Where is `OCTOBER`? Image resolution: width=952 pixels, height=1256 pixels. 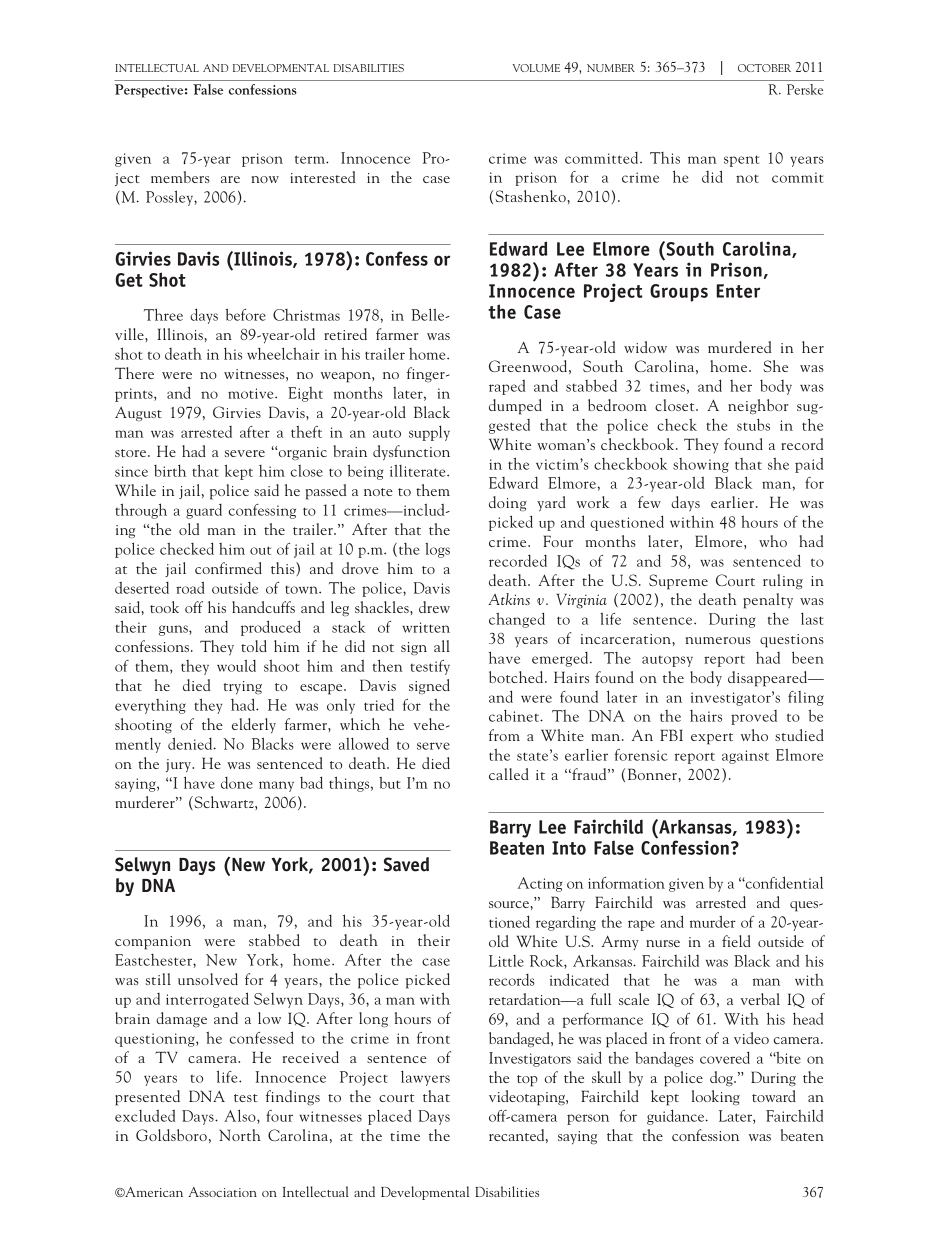
OCTOBER is located at coordinates (764, 68).
